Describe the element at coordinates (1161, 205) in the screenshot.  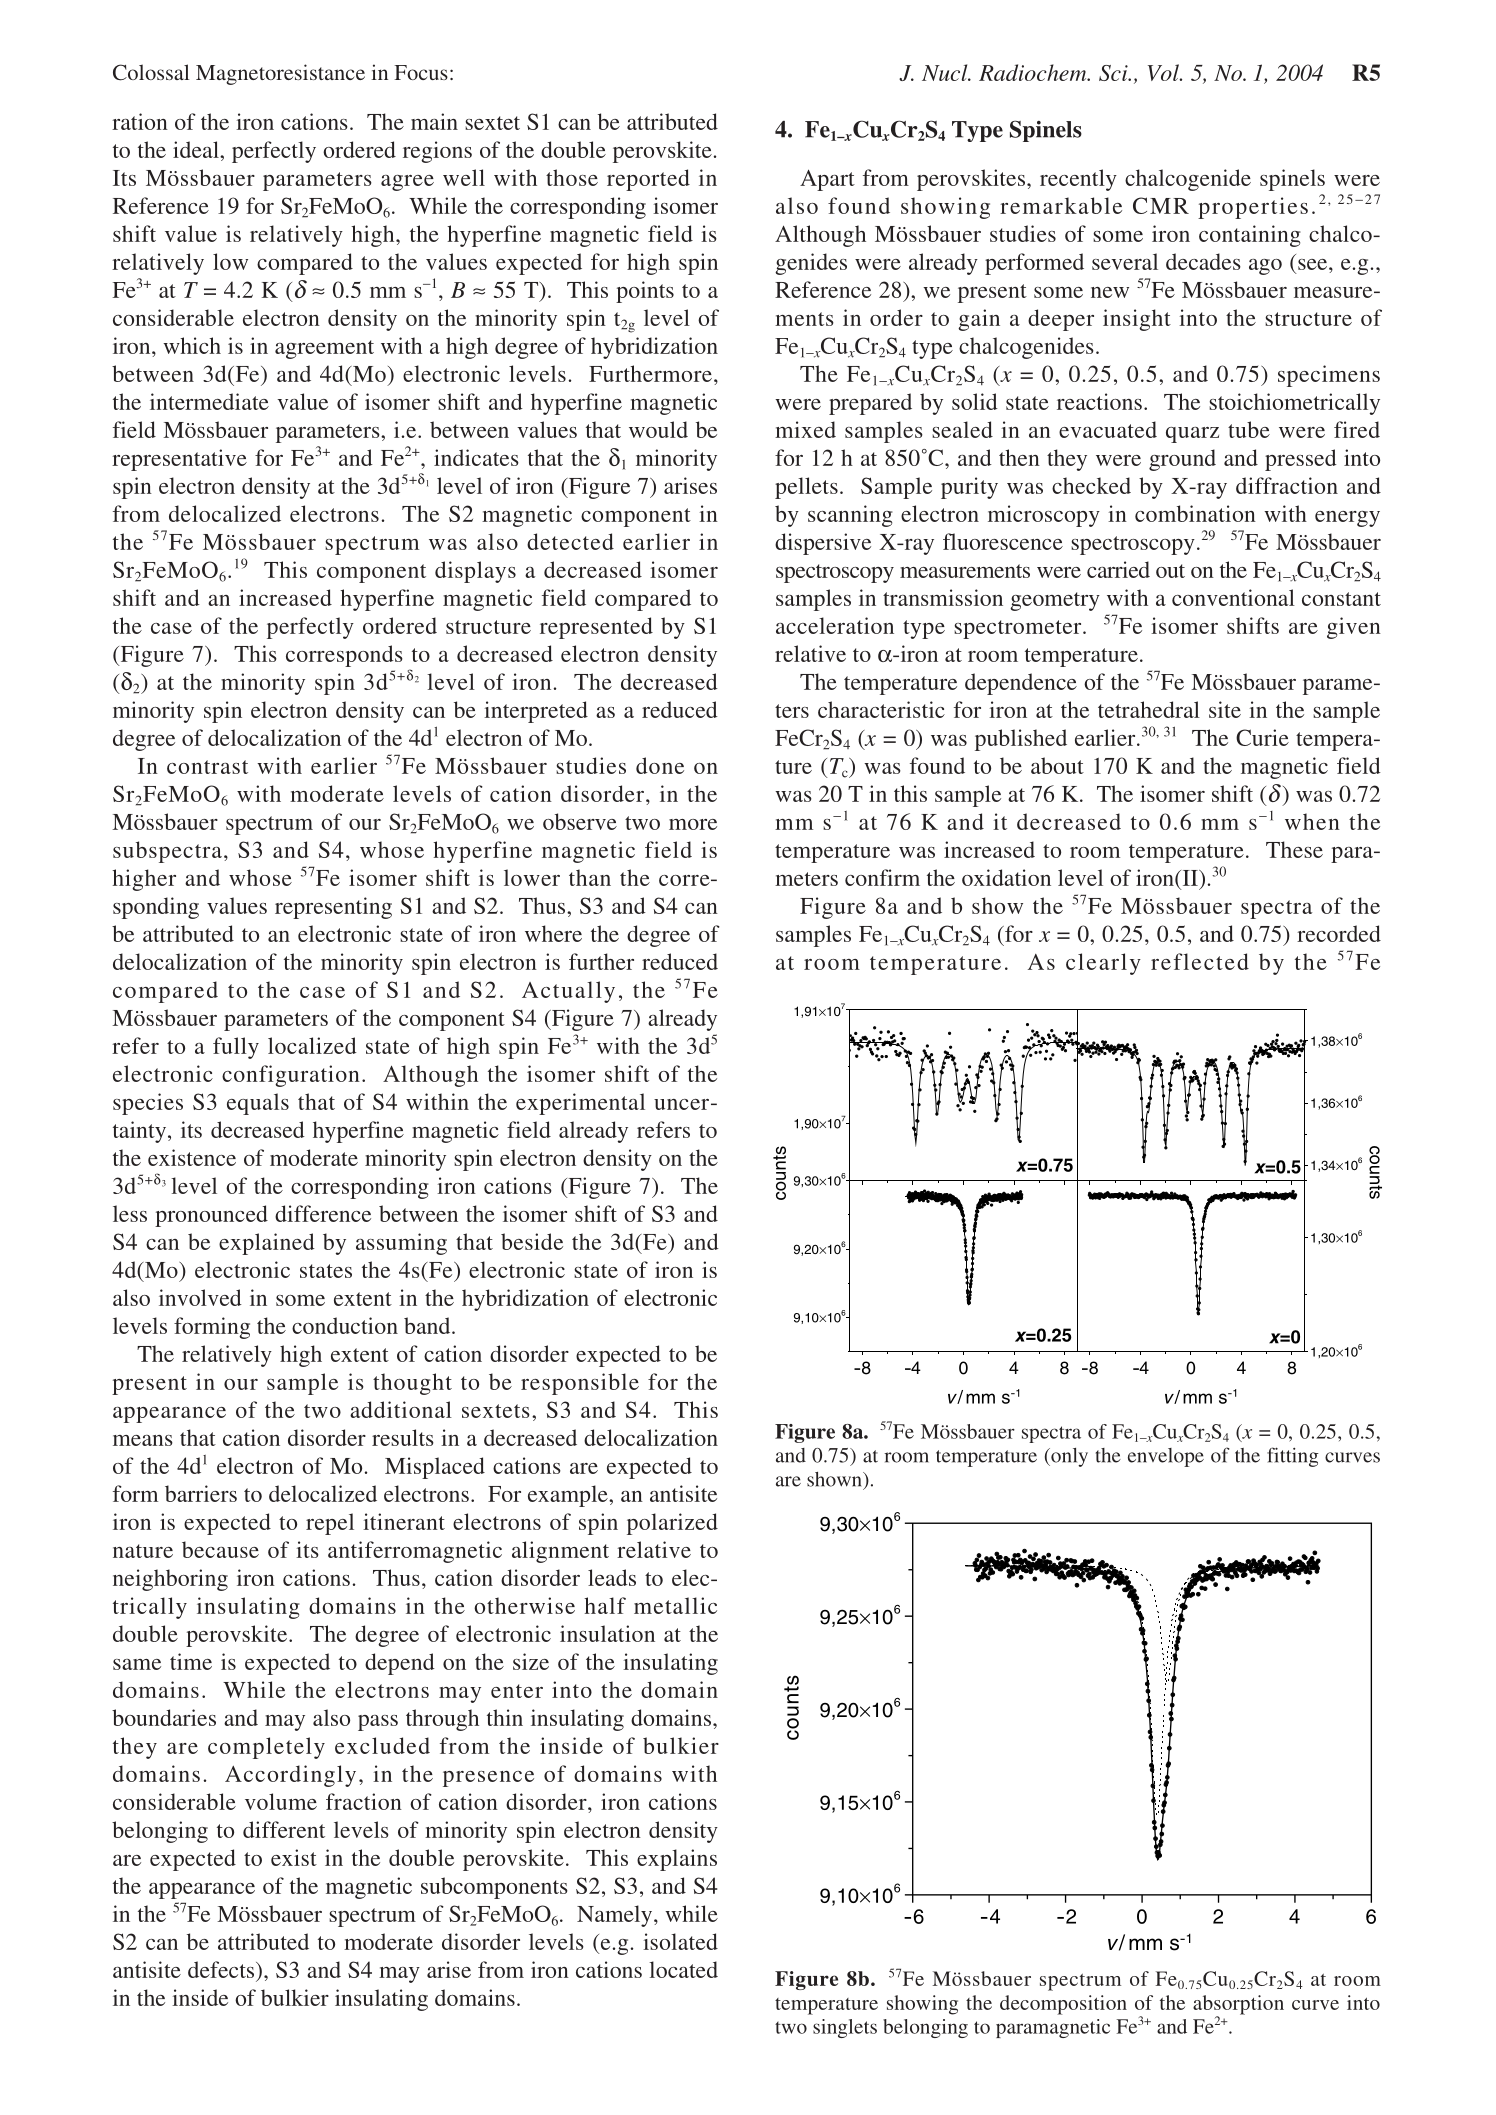
I see `CMR` at that location.
